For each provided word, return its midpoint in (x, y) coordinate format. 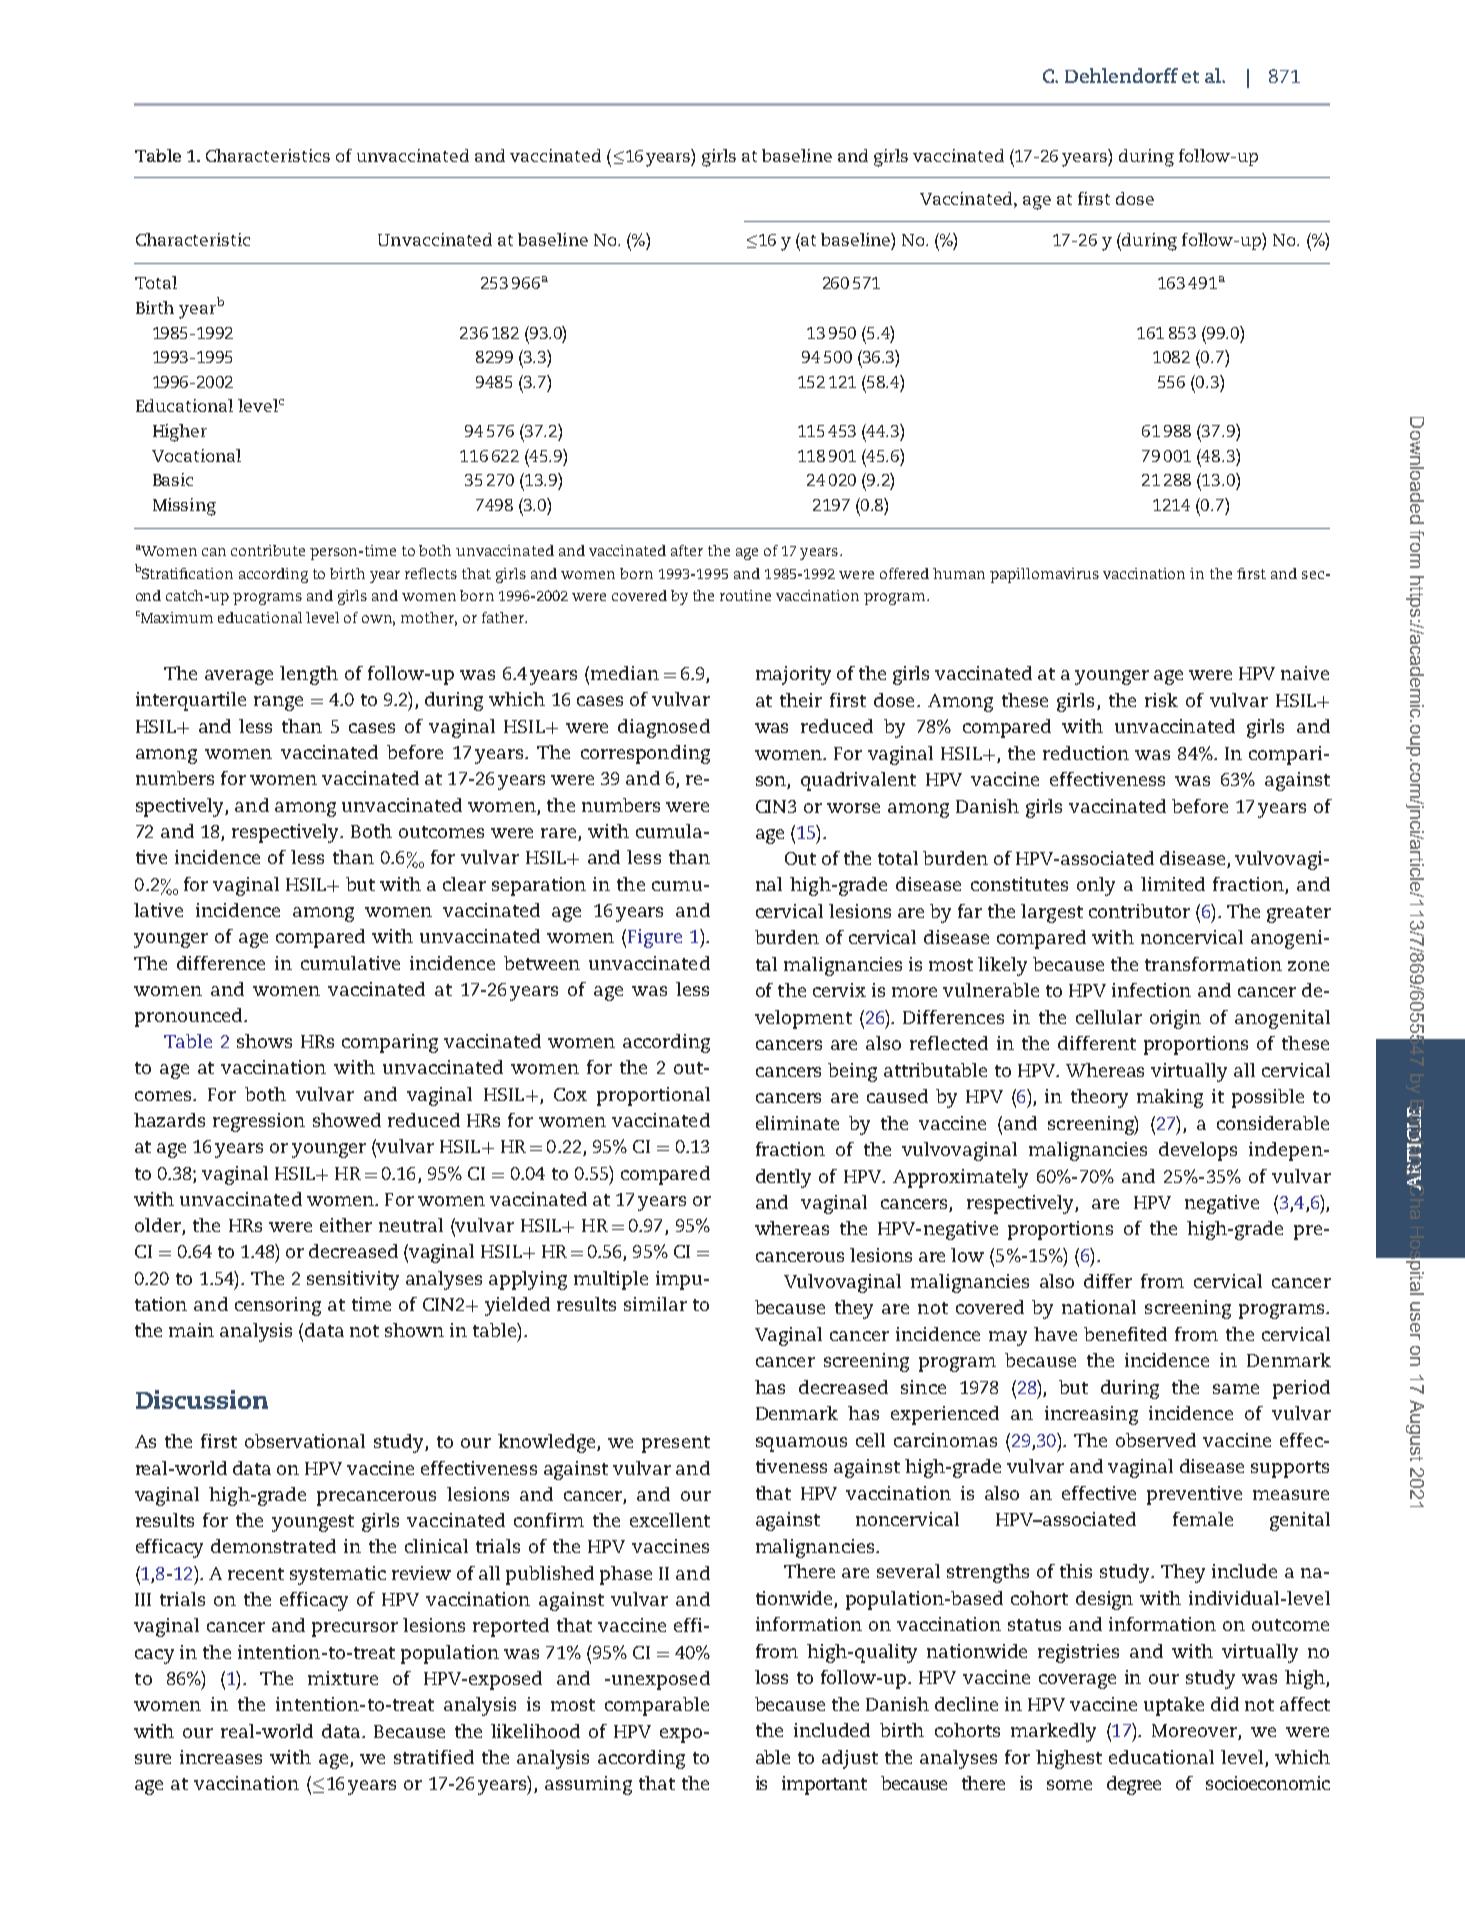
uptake (1174, 1706)
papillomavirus (1044, 575)
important (824, 1785)
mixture (343, 1678)
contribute (268, 550)
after (687, 550)
